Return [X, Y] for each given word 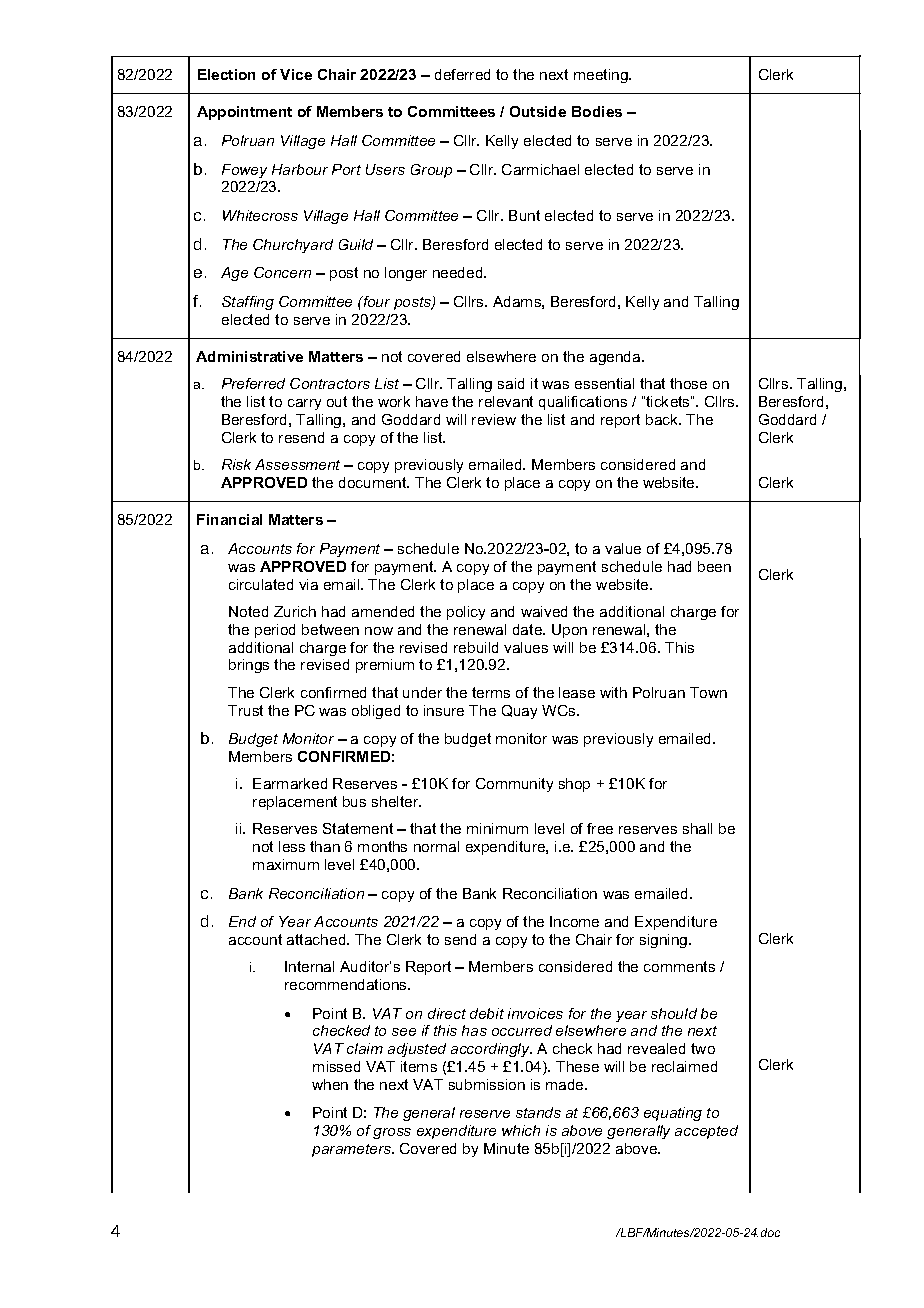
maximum [286, 864]
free [600, 828]
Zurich [295, 611]
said [511, 383]
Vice [296, 74]
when [330, 1084]
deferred [462, 74]
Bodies [597, 111]
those [688, 383]
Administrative [249, 356]
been [714, 566]
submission [487, 1084]
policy [466, 613]
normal [436, 846]
